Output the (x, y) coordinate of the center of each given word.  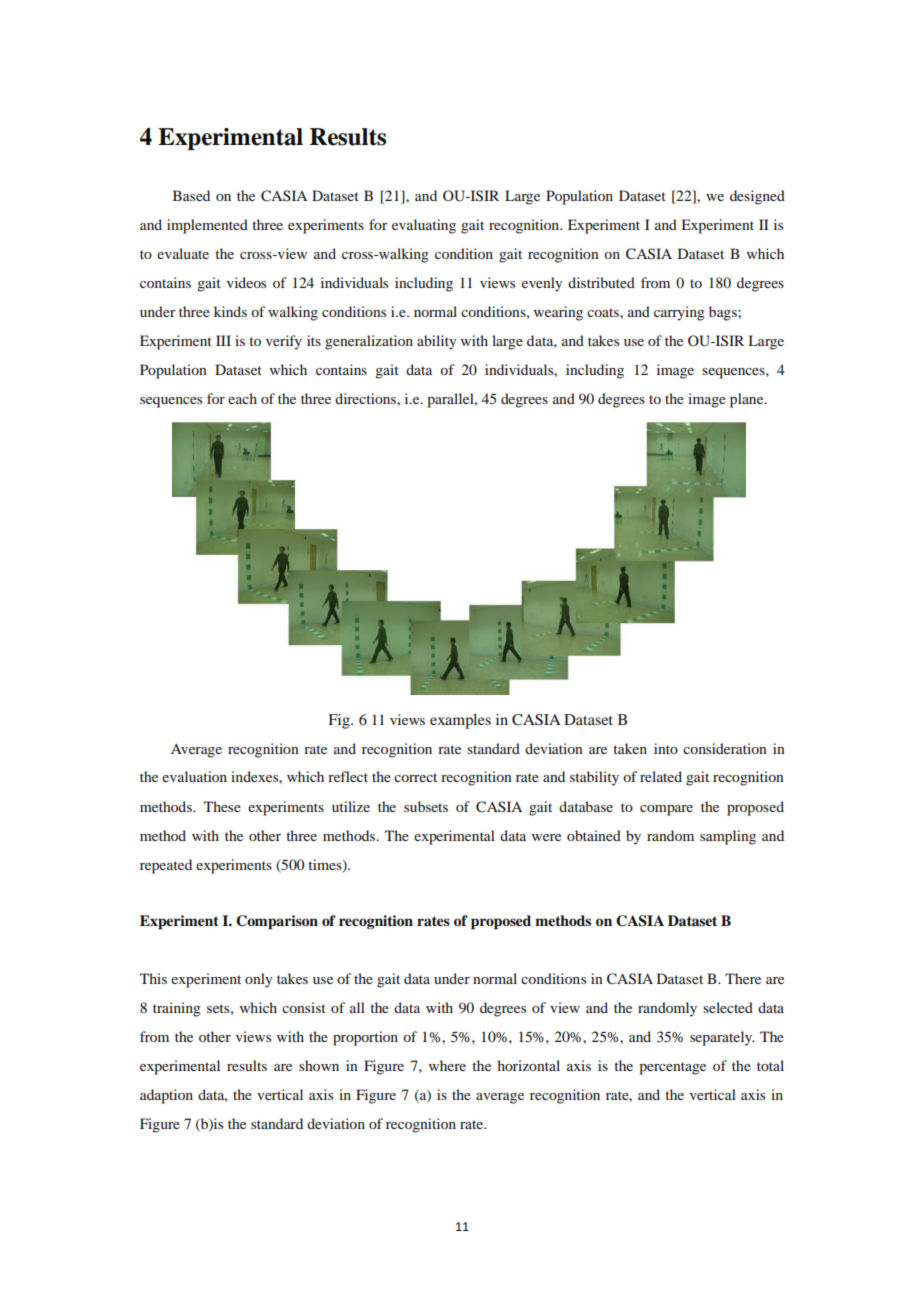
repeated (166, 866)
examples (460, 721)
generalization (369, 342)
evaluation (194, 776)
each (242, 398)
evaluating (424, 226)
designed (757, 197)
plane (748, 400)
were (546, 837)
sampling (728, 837)
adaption (166, 1096)
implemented (207, 226)
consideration (725, 748)
